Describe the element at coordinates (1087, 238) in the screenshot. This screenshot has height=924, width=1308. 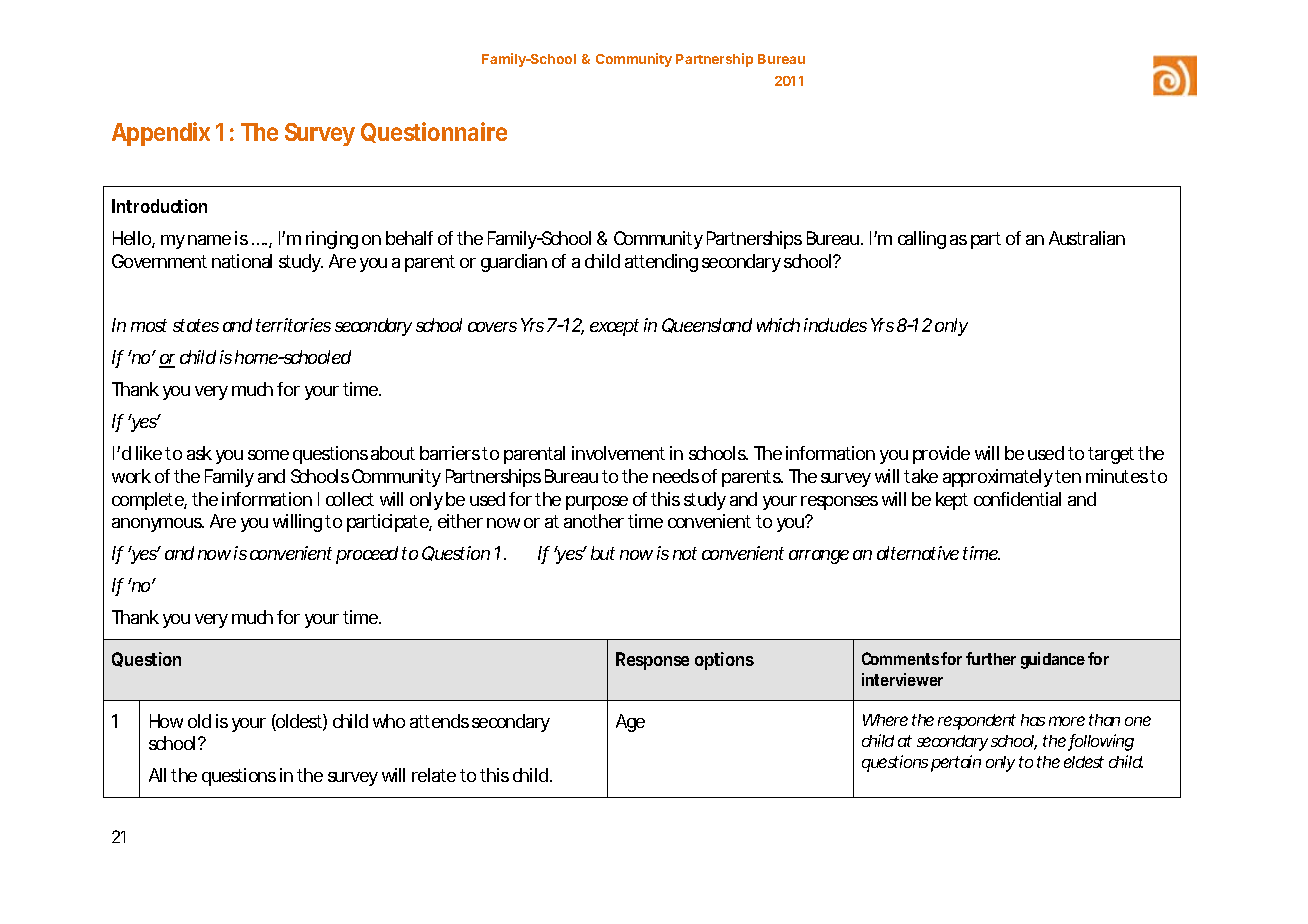
I see `Australian` at that location.
